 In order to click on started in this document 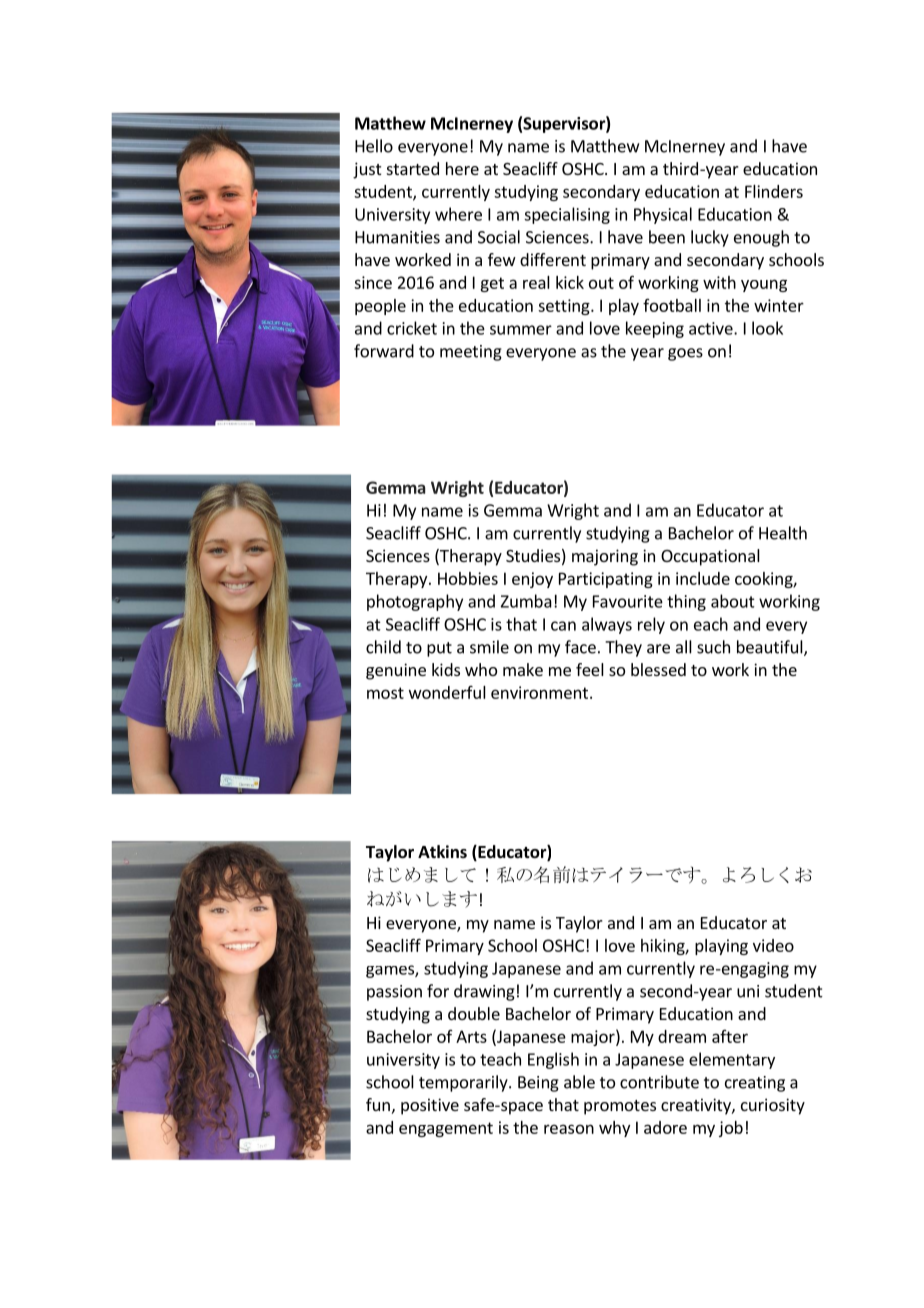, I will do `click(413, 168)`.
